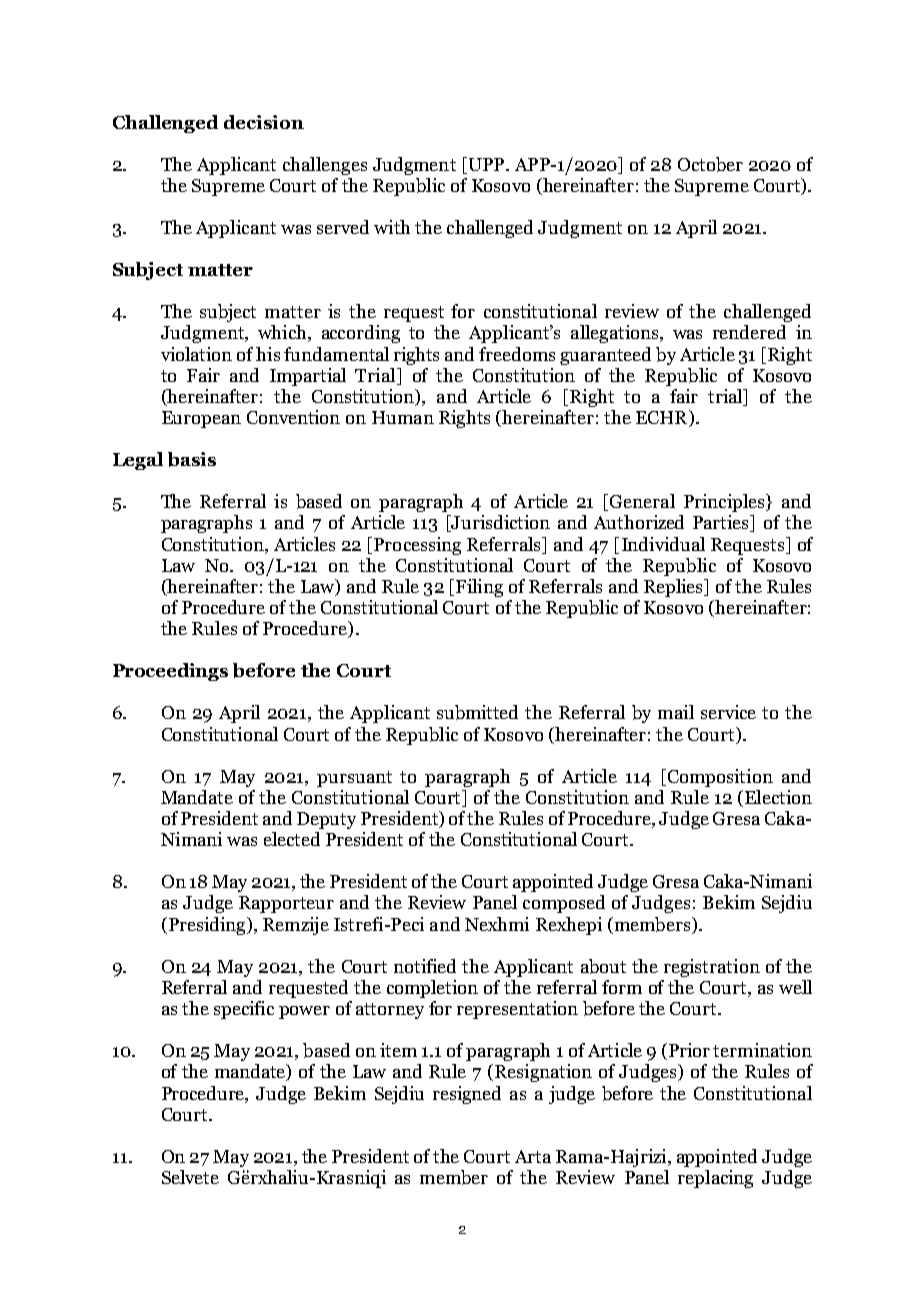 This document has height=1308, width=924. What do you see at coordinates (264, 122) in the document?
I see `decision` at bounding box center [264, 122].
